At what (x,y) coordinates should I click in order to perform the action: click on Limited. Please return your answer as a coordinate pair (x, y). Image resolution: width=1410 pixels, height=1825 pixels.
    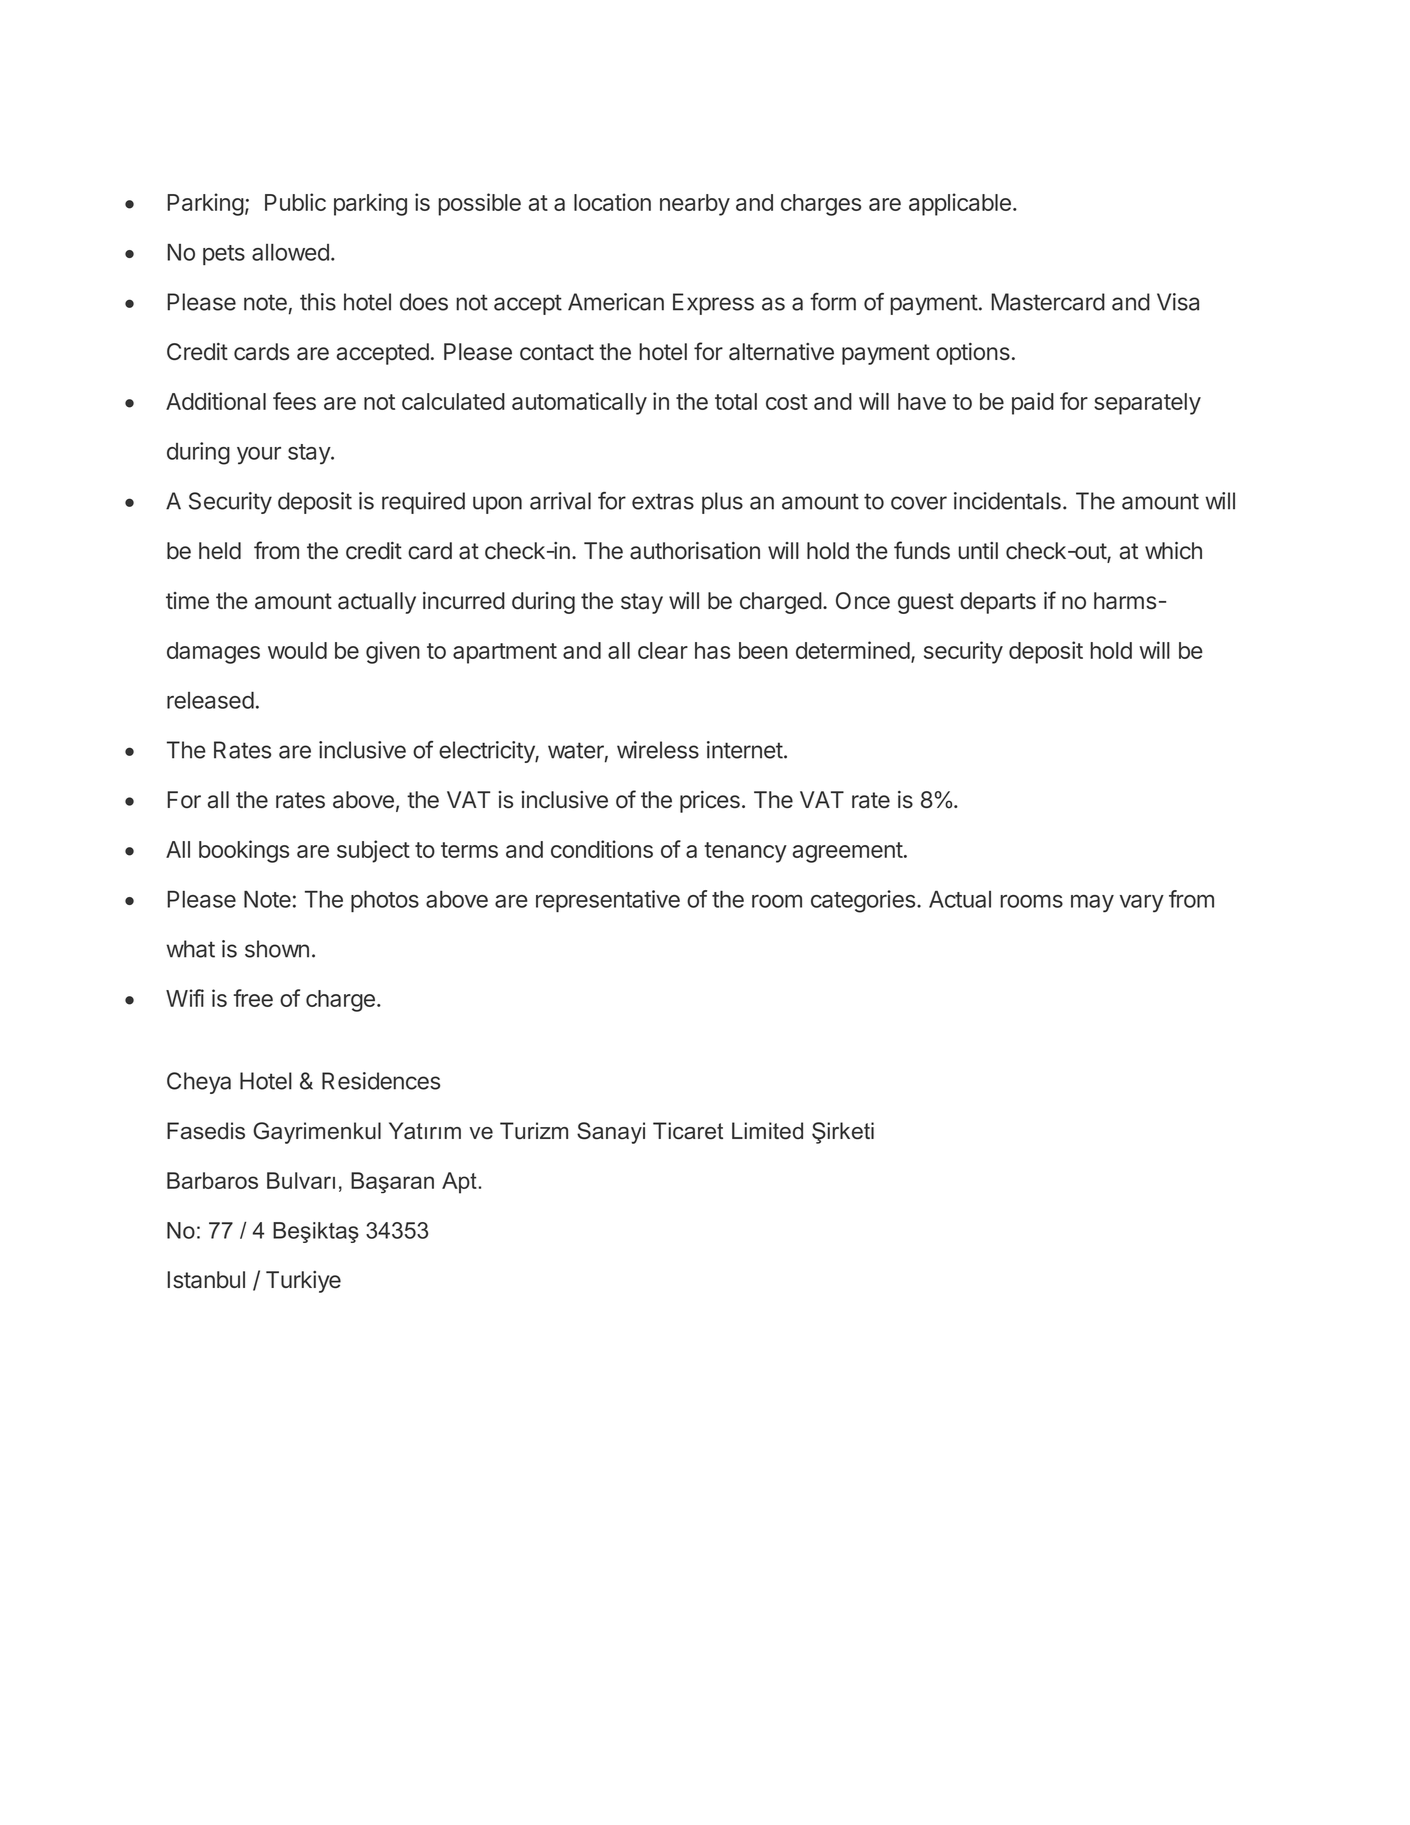
    Looking at the image, I should click on (767, 1131).
